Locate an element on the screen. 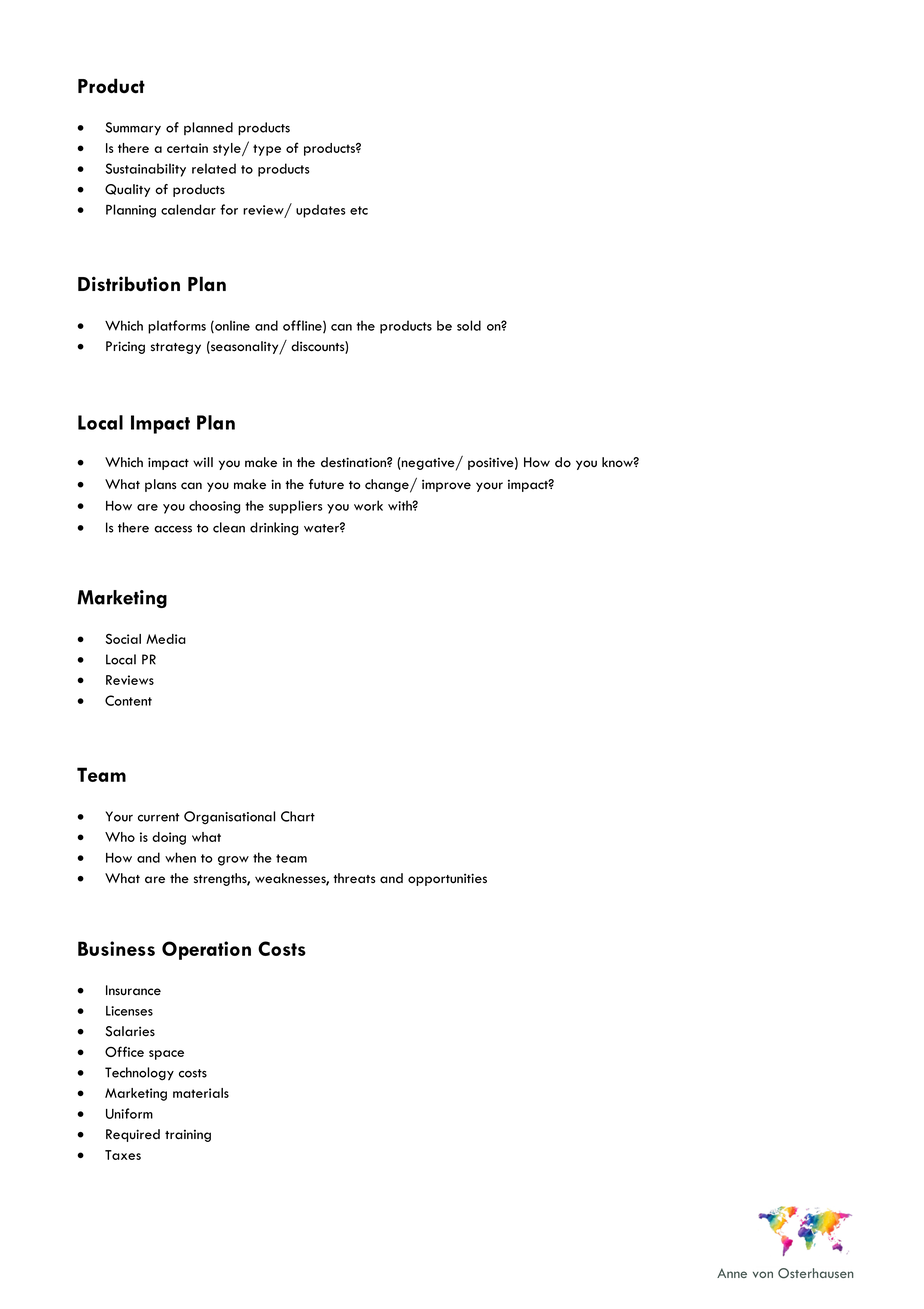  etc is located at coordinates (359, 210).
